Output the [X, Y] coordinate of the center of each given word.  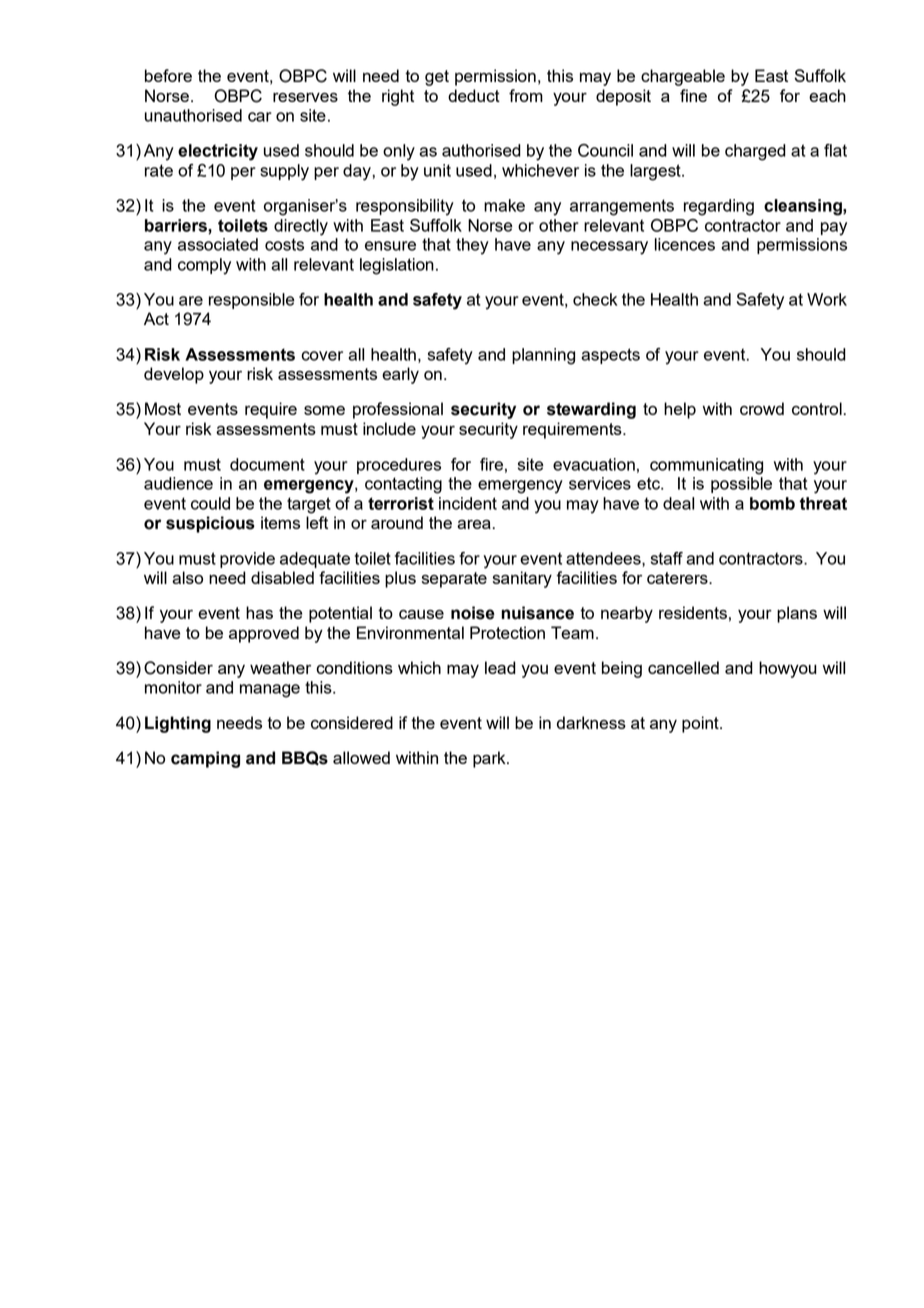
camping [205, 759]
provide [247, 560]
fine [693, 95]
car [260, 117]
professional [398, 410]
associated [218, 244]
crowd [762, 408]
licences [685, 244]
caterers [678, 578]
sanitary [522, 579]
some [324, 410]
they [472, 246]
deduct [474, 95]
